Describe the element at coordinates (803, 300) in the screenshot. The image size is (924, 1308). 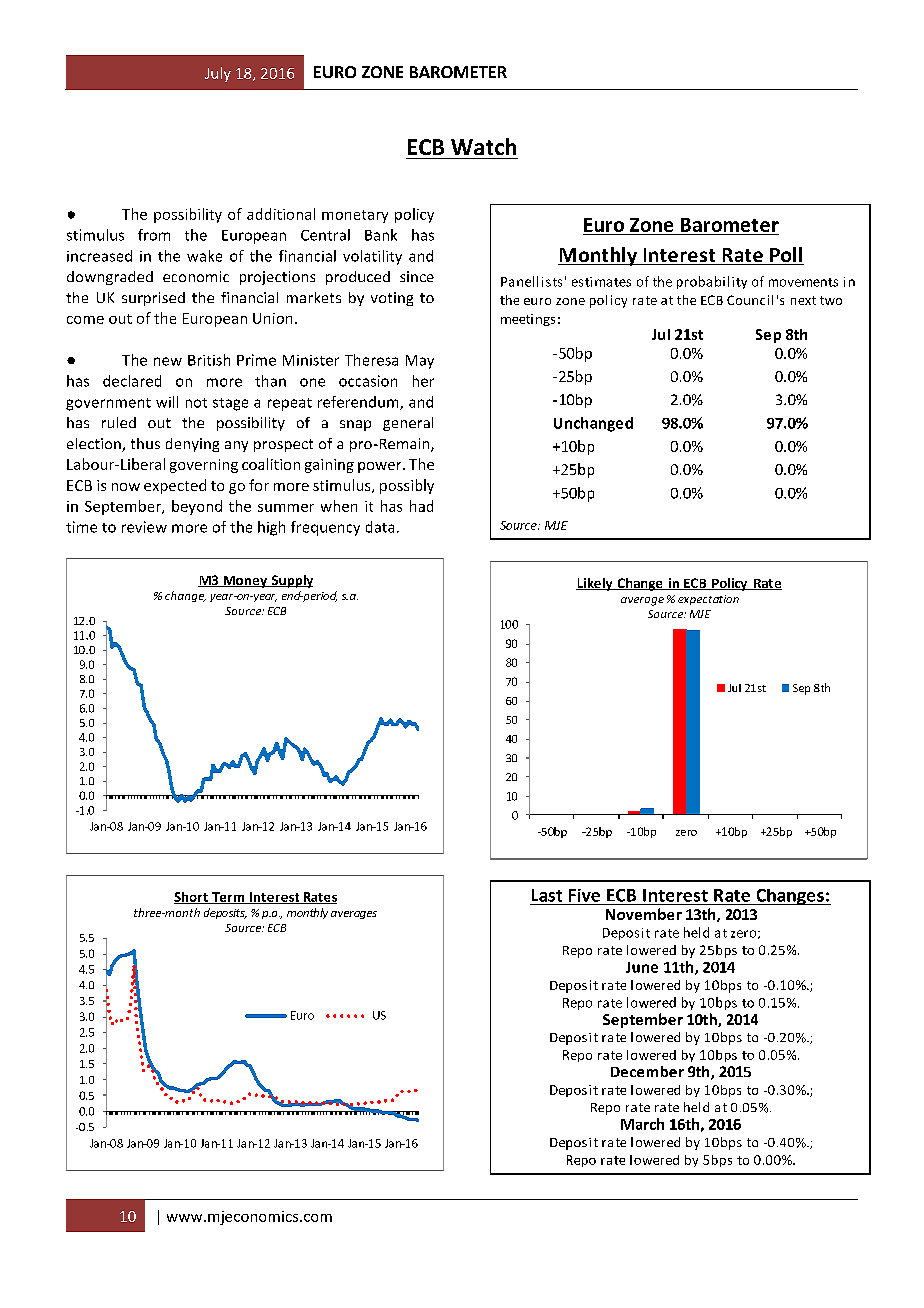
I see `next` at that location.
